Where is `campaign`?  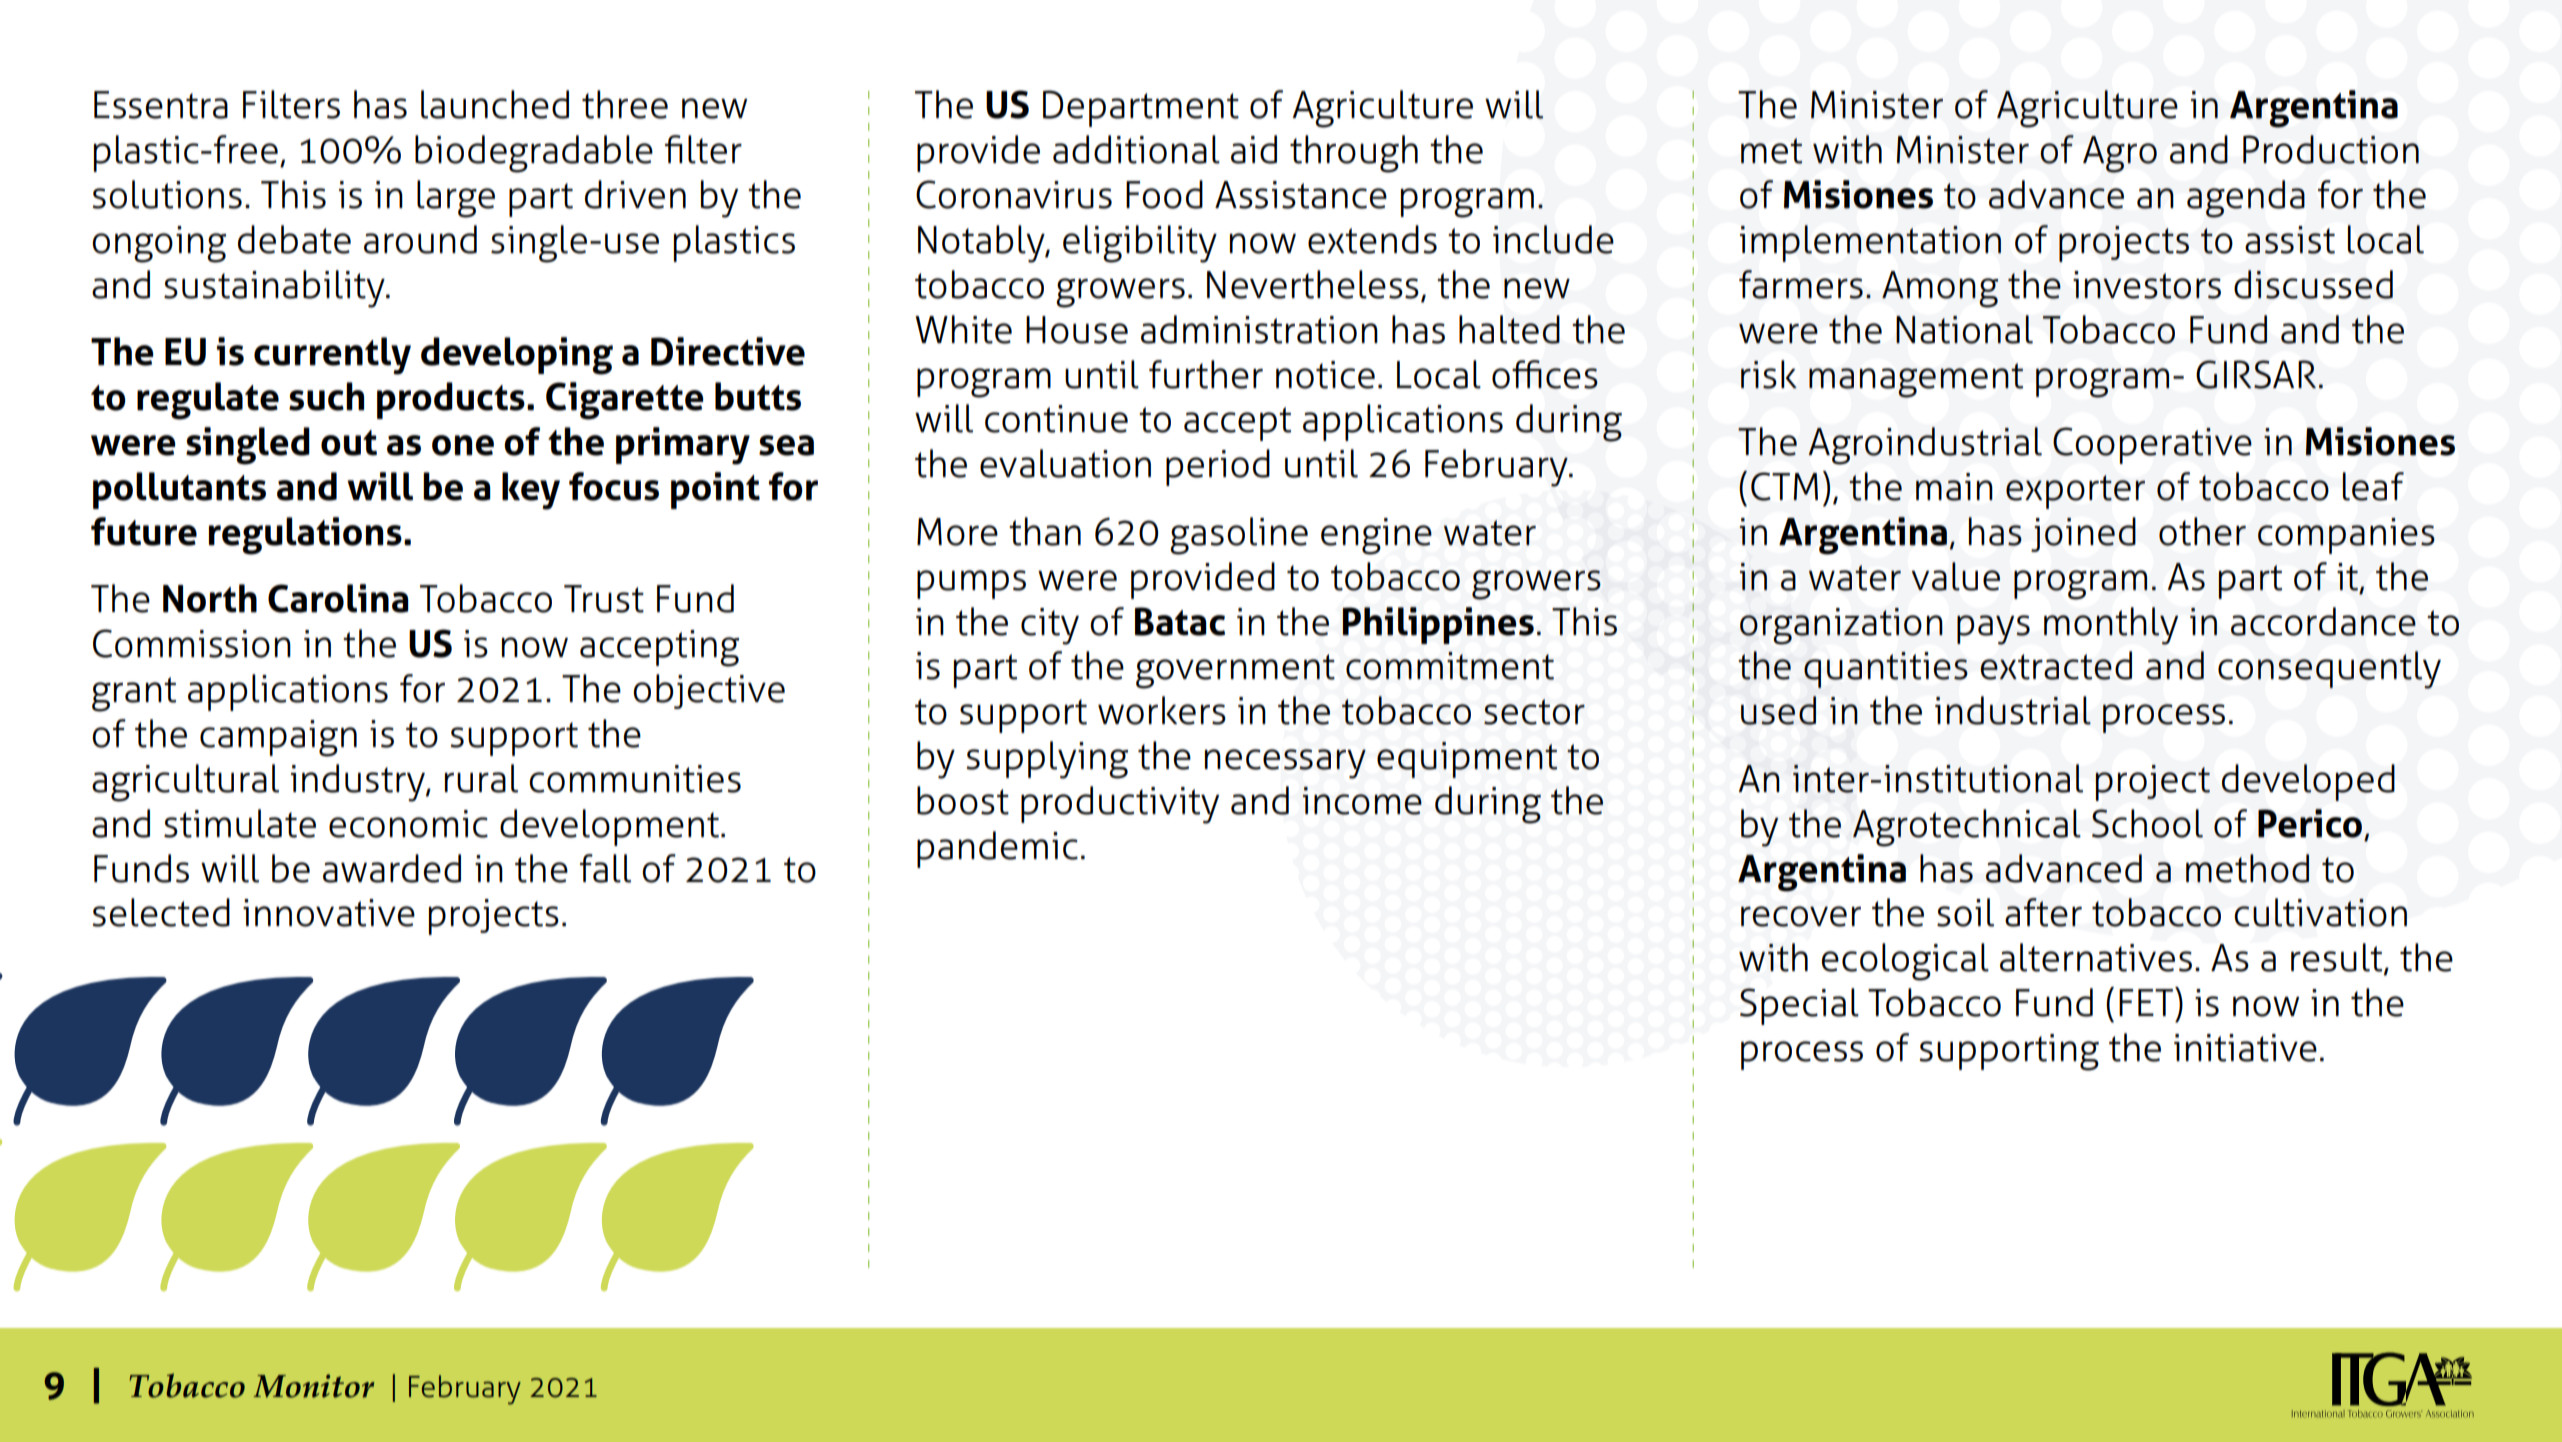 campaign is located at coordinates (278, 738).
